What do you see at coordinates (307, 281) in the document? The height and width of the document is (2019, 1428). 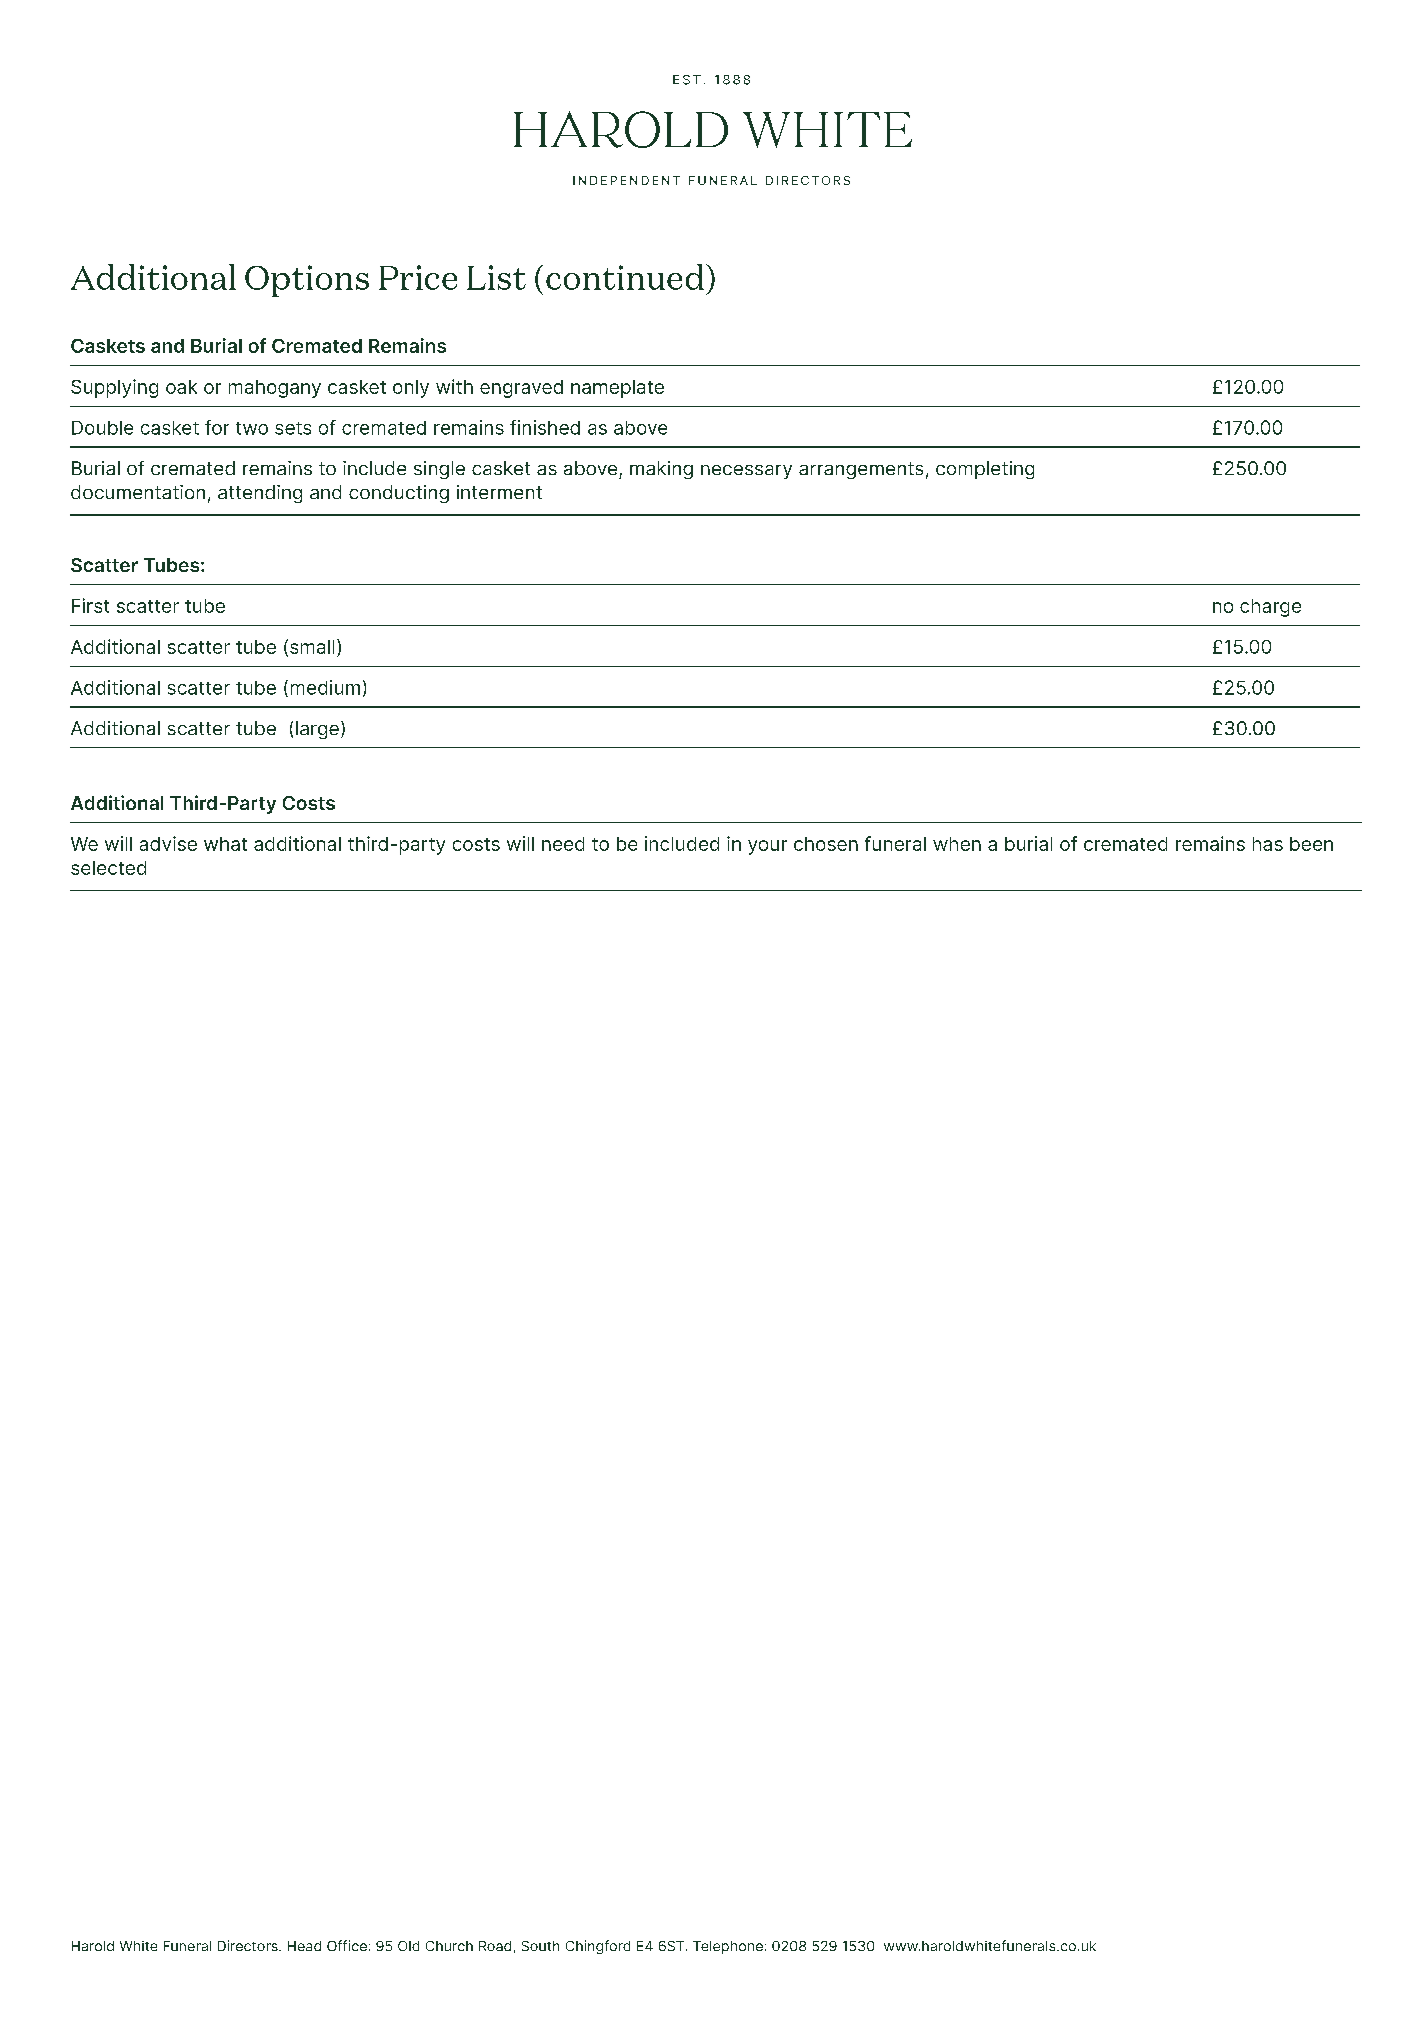 I see `Options` at bounding box center [307, 281].
